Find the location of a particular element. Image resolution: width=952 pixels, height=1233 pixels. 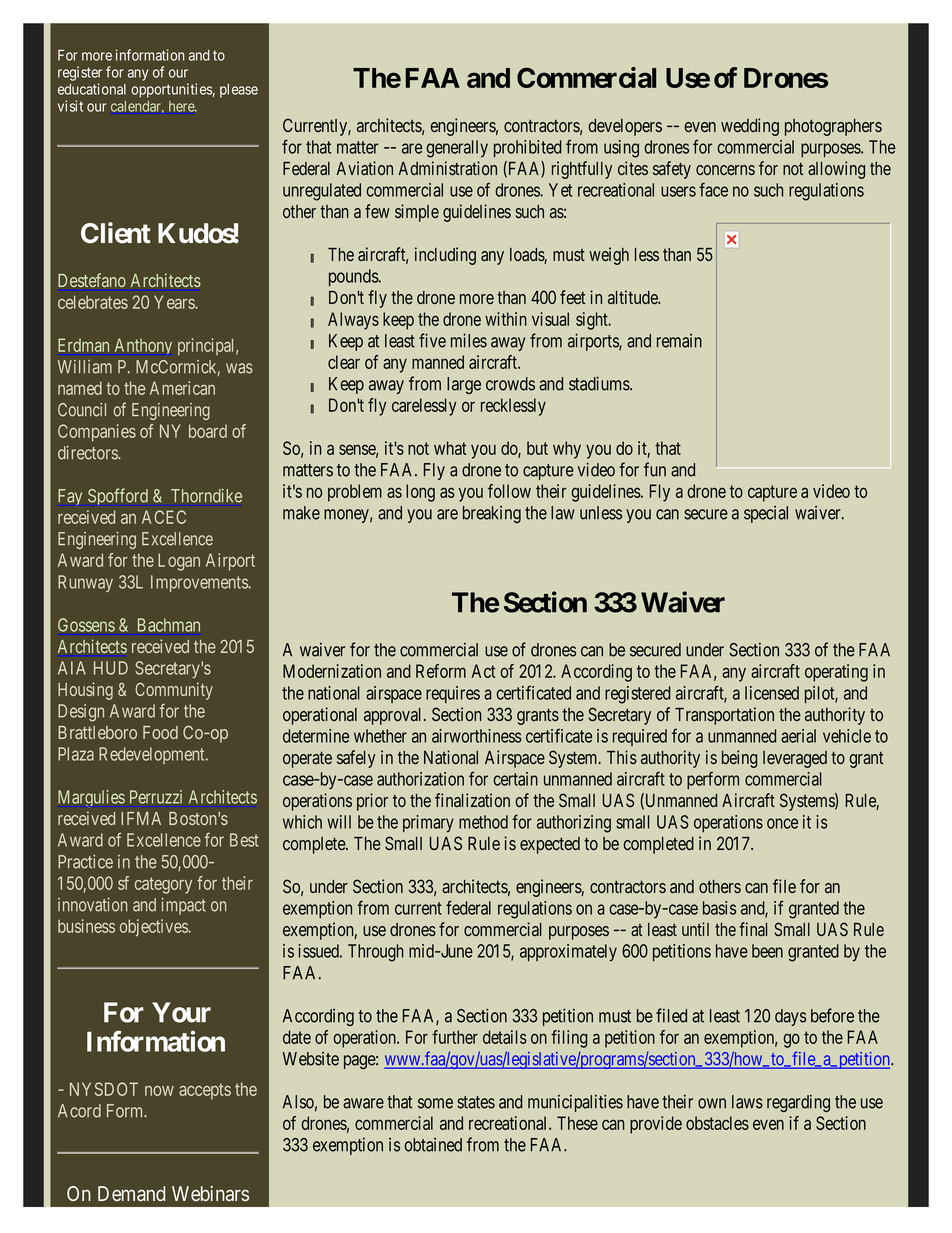

obstacles is located at coordinates (717, 1123).
